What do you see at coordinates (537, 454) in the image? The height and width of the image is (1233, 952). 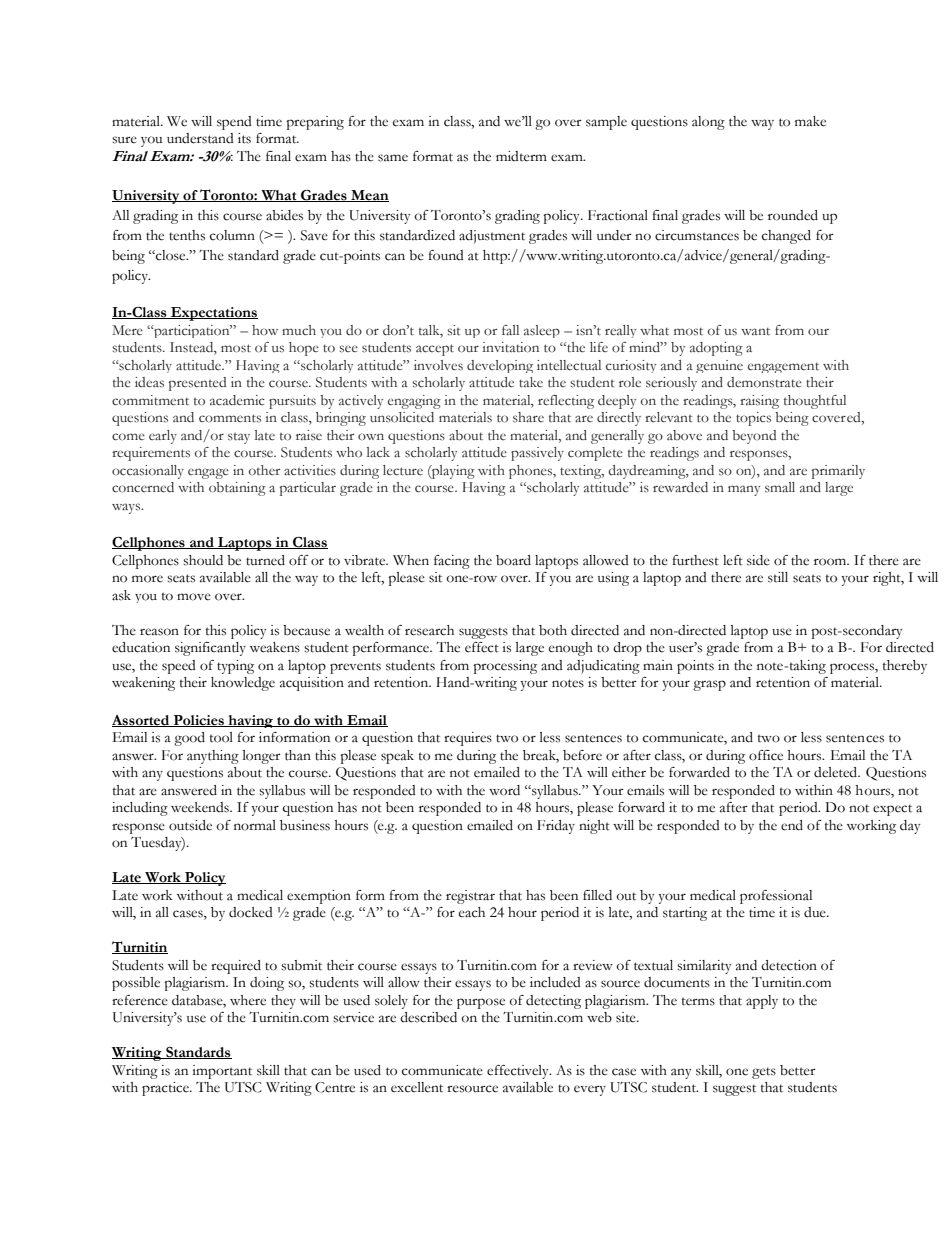 I see `passively` at bounding box center [537, 454].
